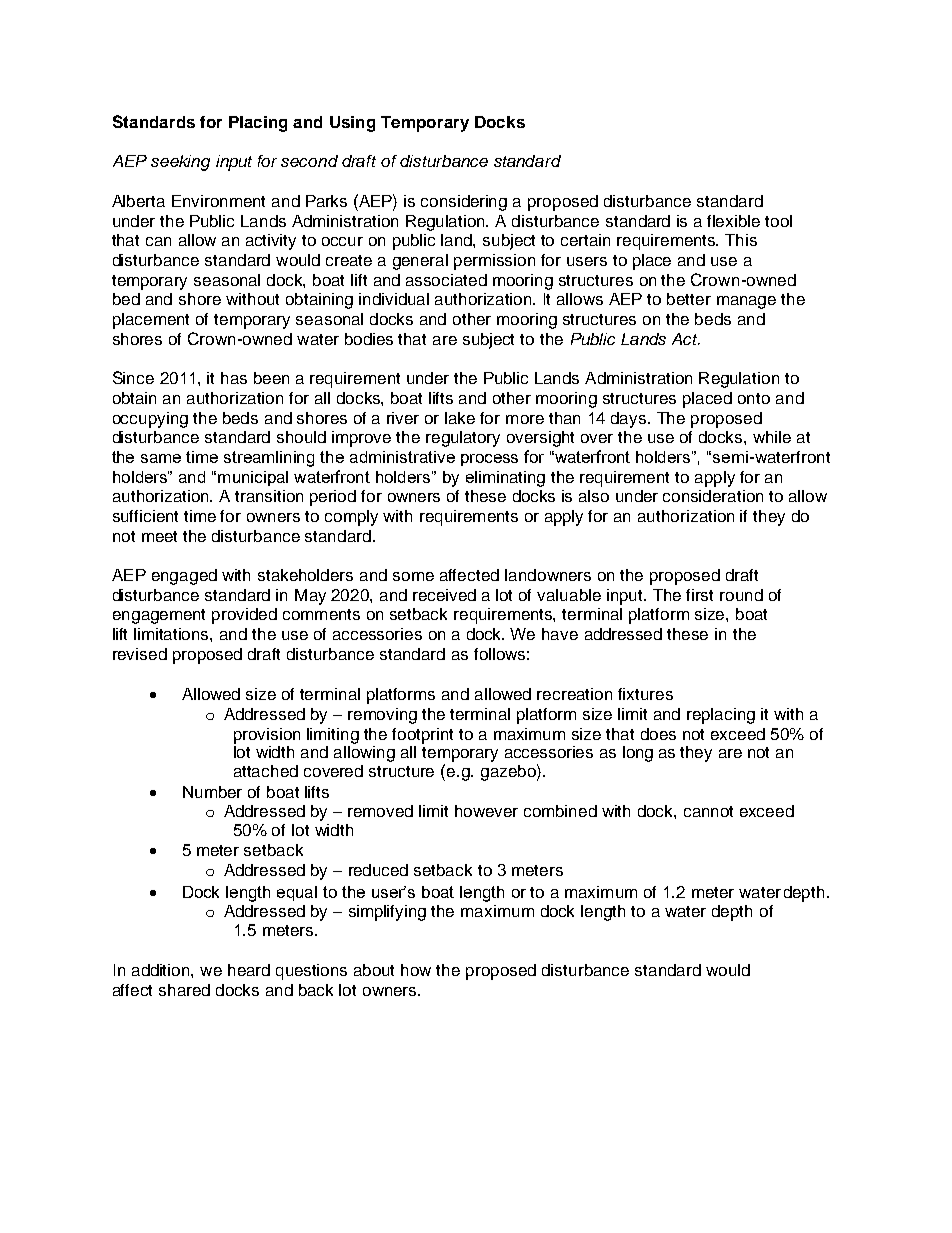  I want to click on considering, so click(464, 203).
